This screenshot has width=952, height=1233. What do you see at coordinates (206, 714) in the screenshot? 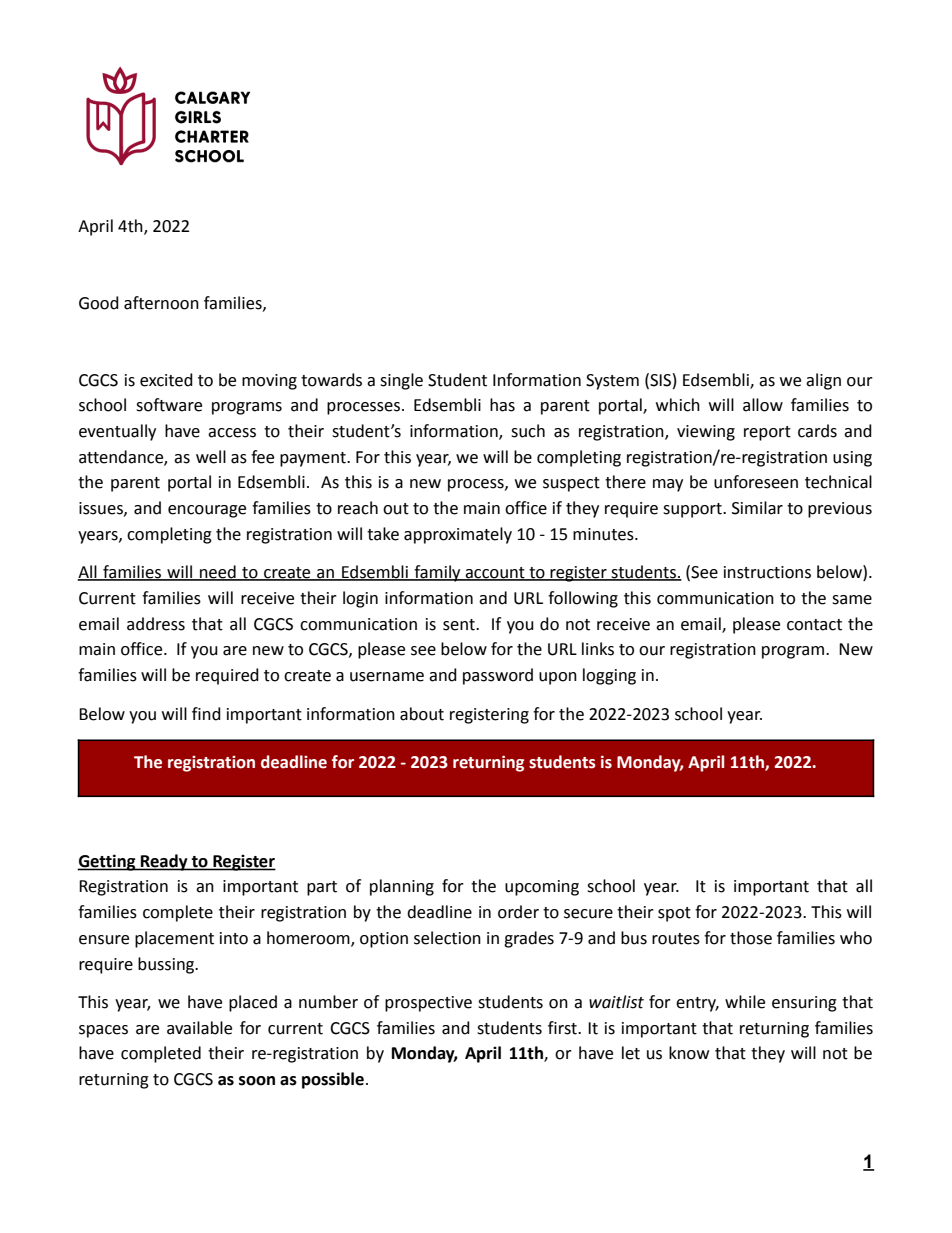
I see `find` at bounding box center [206, 714].
